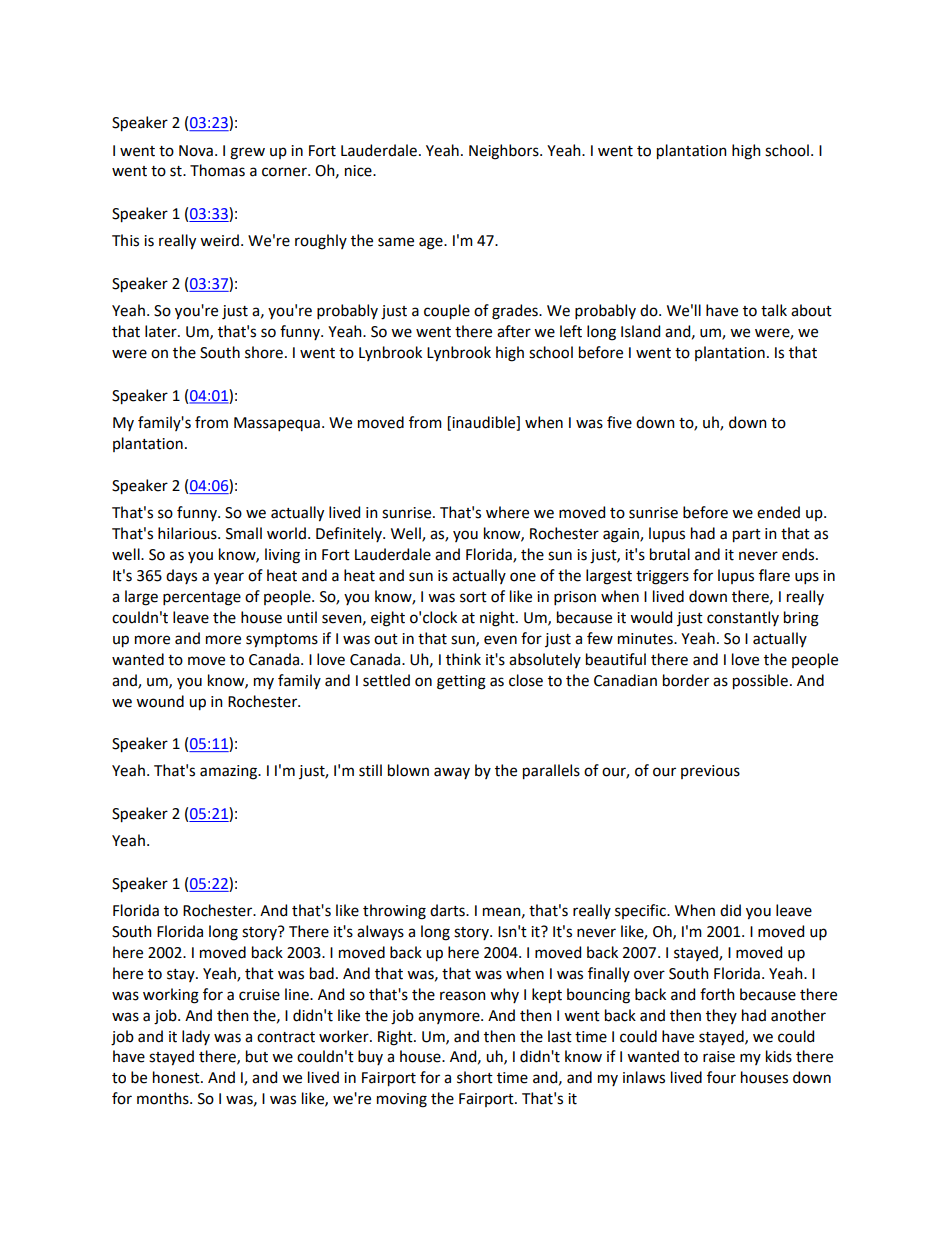  What do you see at coordinates (202, 599) in the image?
I see `percentage` at bounding box center [202, 599].
